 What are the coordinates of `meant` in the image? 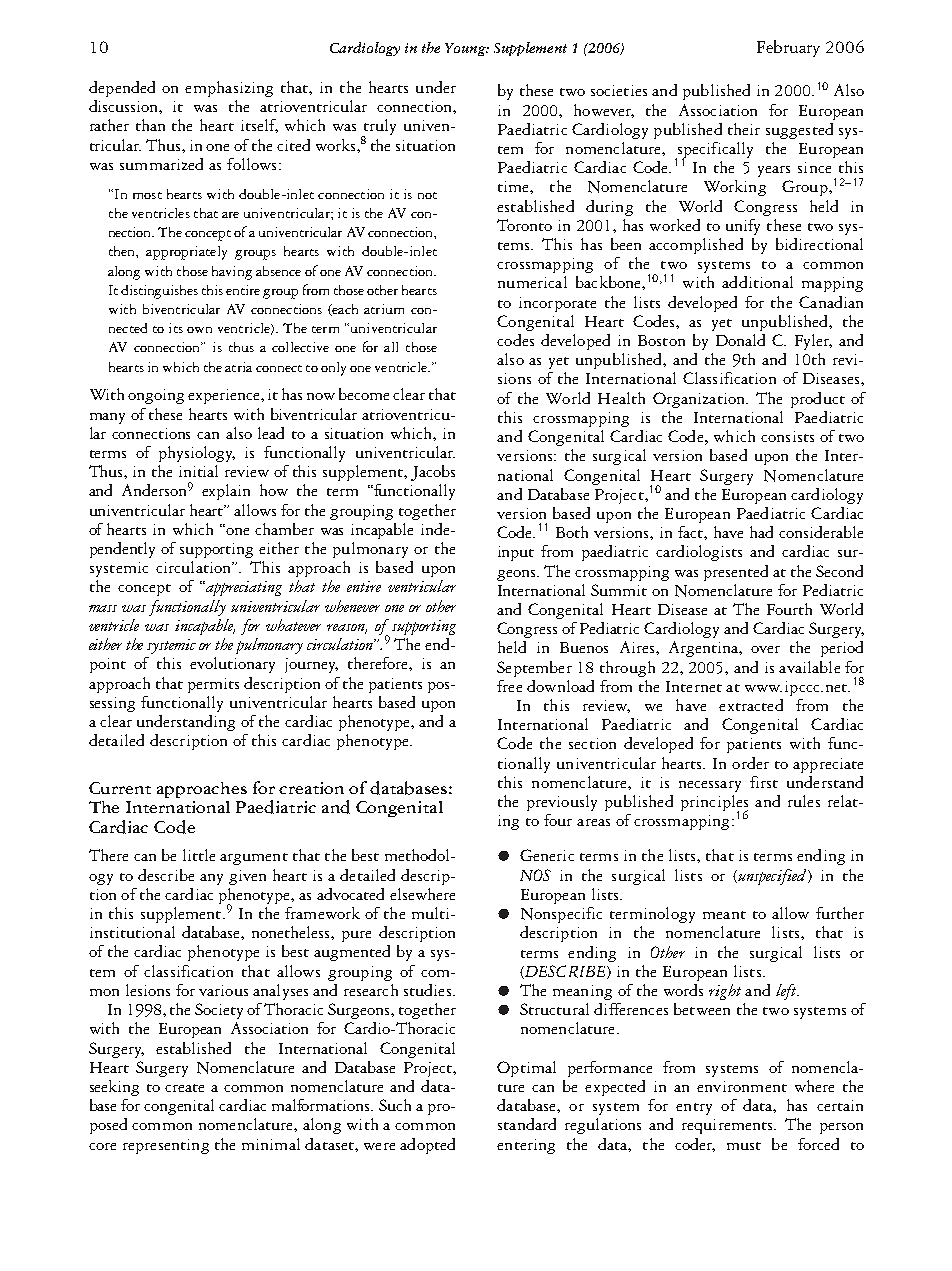 It's located at (724, 915).
